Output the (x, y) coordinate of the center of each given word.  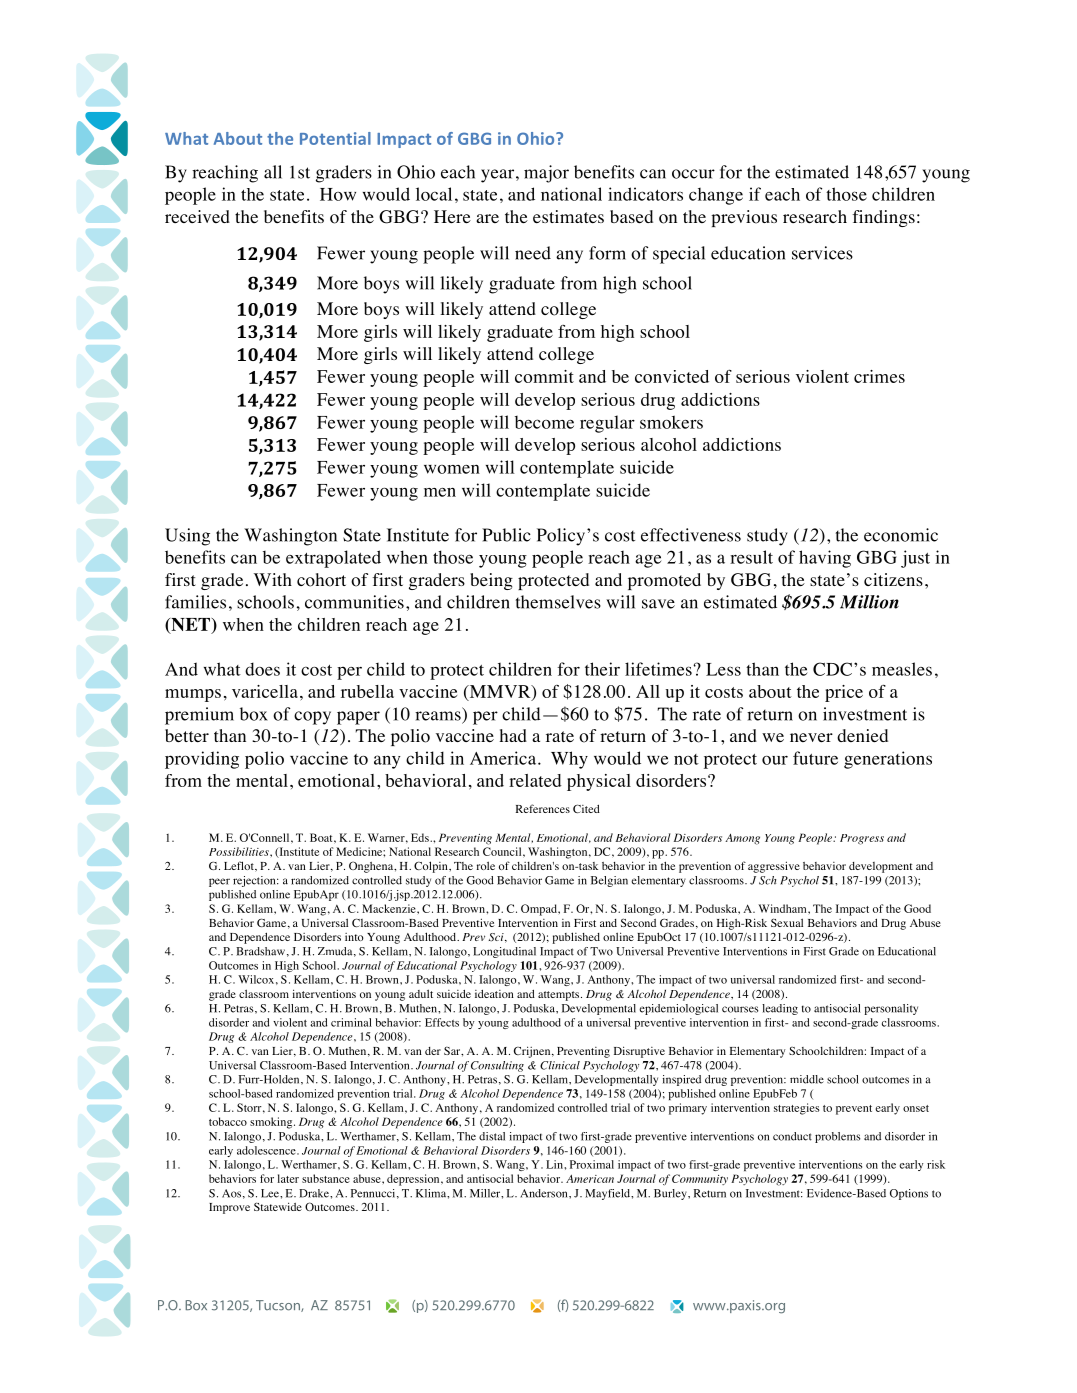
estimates (568, 216)
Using (187, 537)
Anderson (545, 1193)
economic (901, 535)
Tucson (279, 1306)
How (338, 194)
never (811, 737)
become (544, 422)
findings (883, 218)
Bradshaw (260, 951)
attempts (560, 996)
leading (780, 1009)
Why (569, 760)
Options (909, 1194)
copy (312, 718)
